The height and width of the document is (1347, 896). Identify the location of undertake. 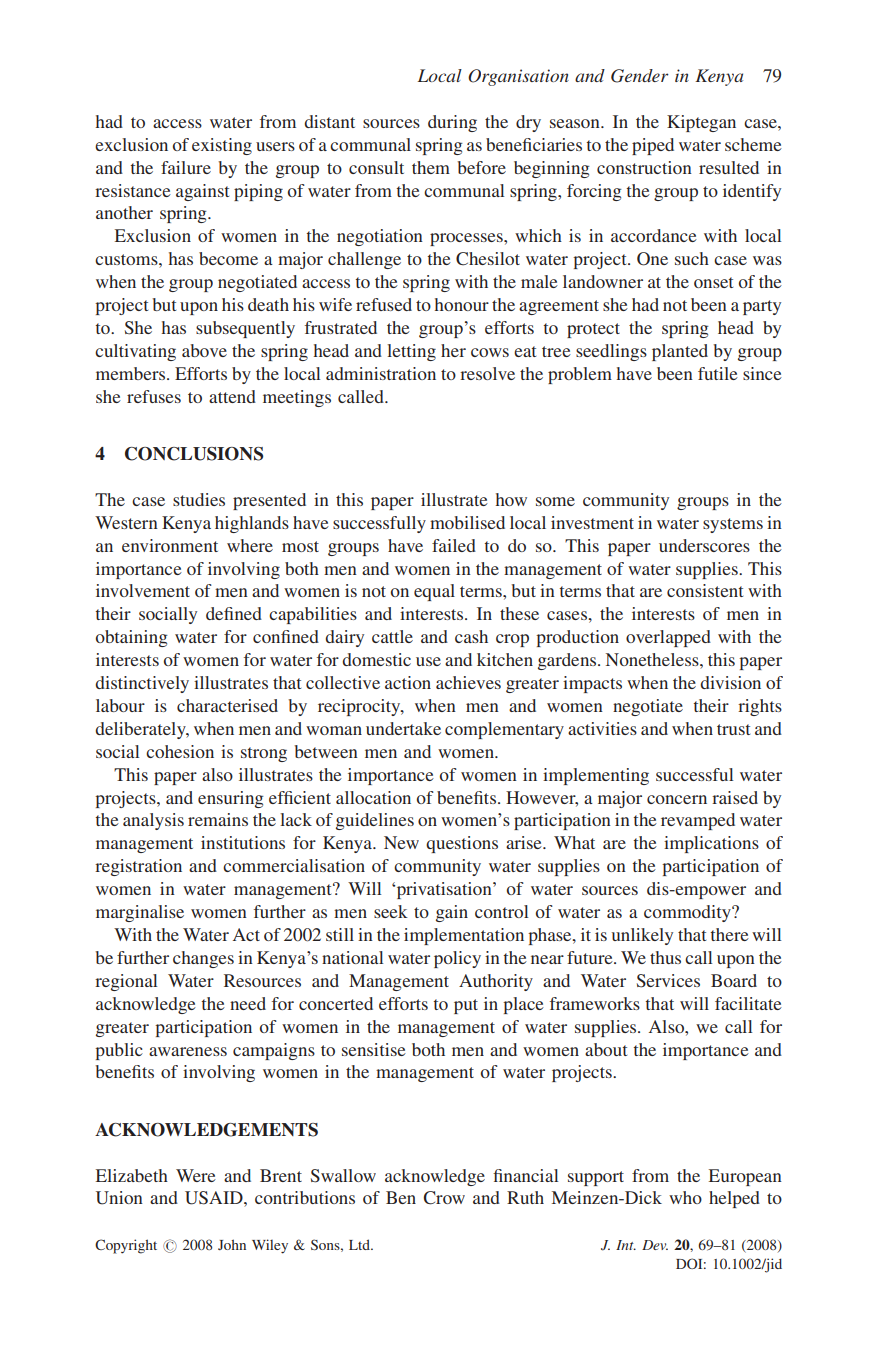
(403, 728).
